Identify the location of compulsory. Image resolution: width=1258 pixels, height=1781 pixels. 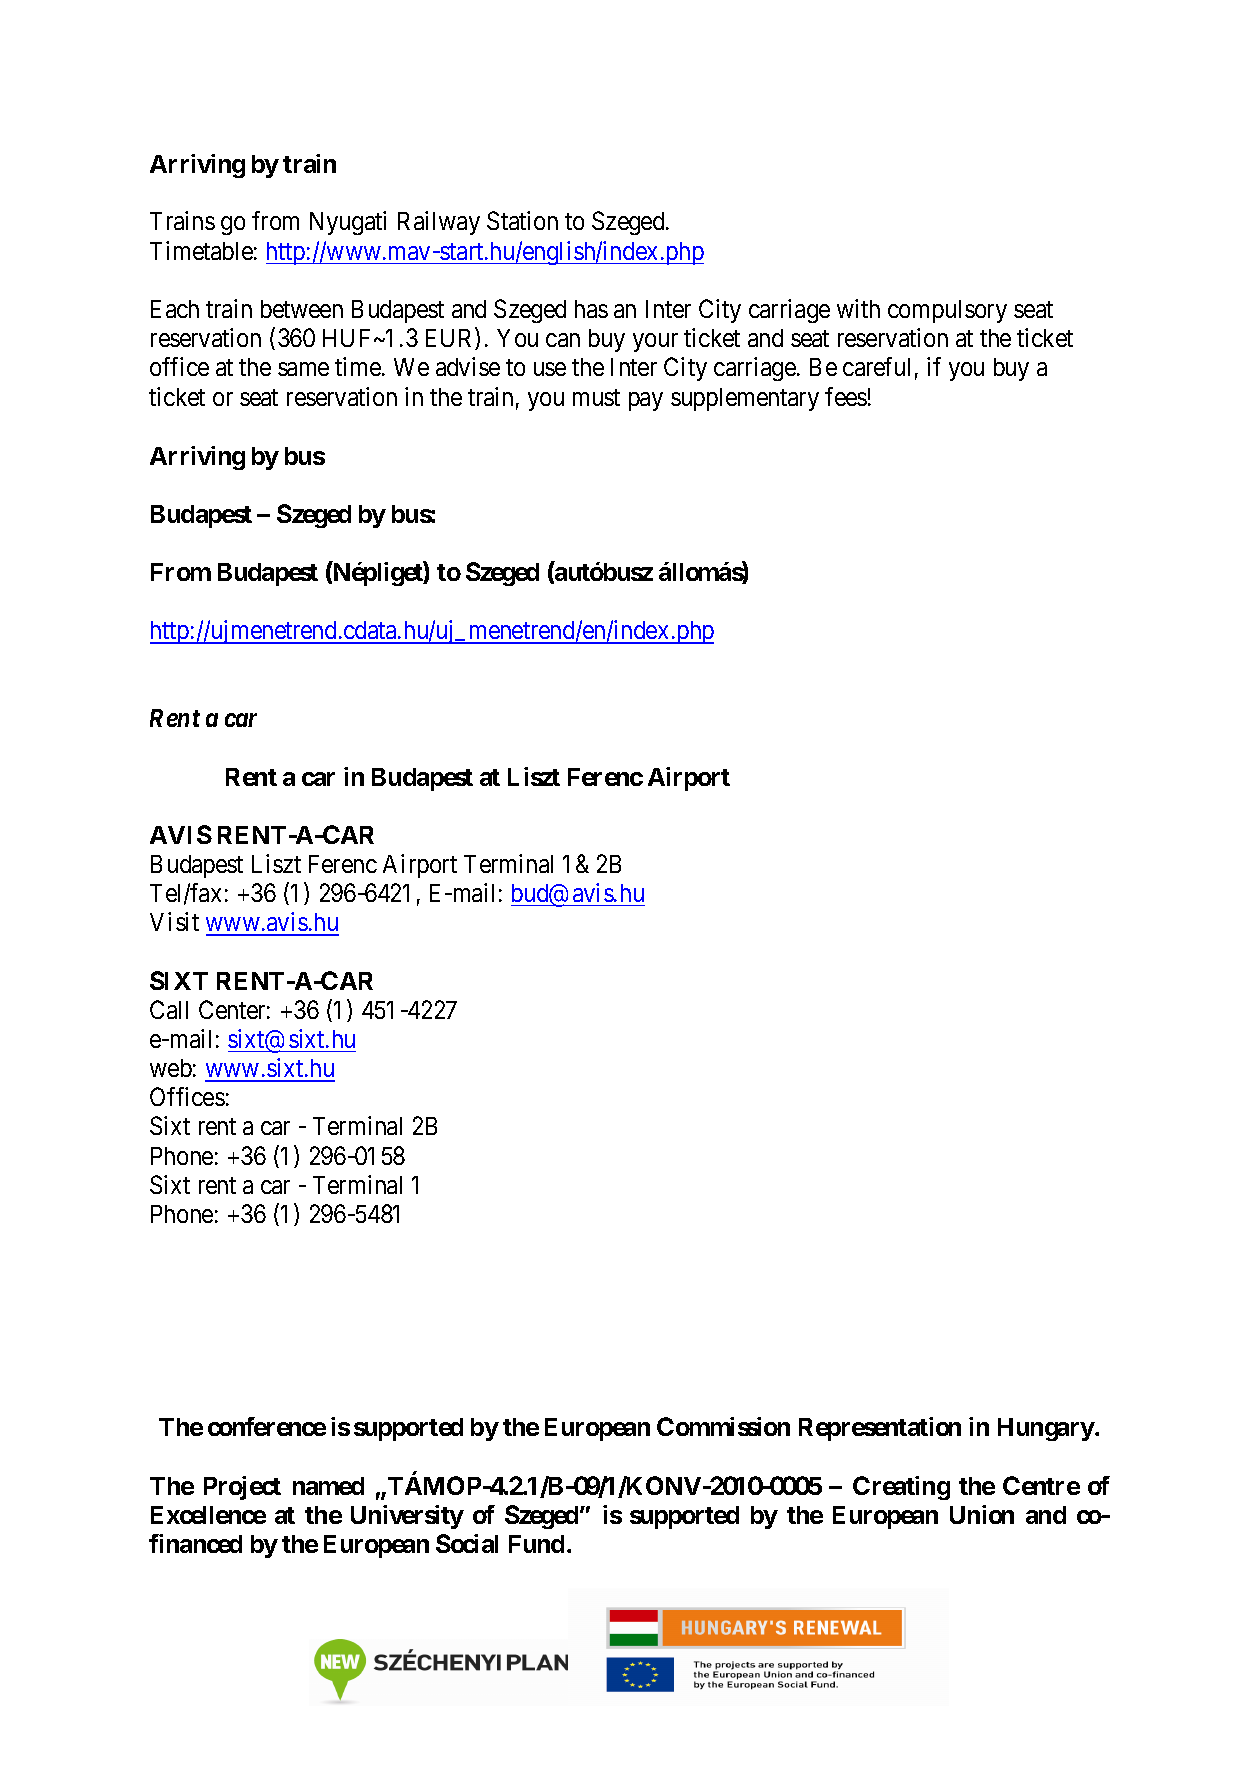
(947, 311).
